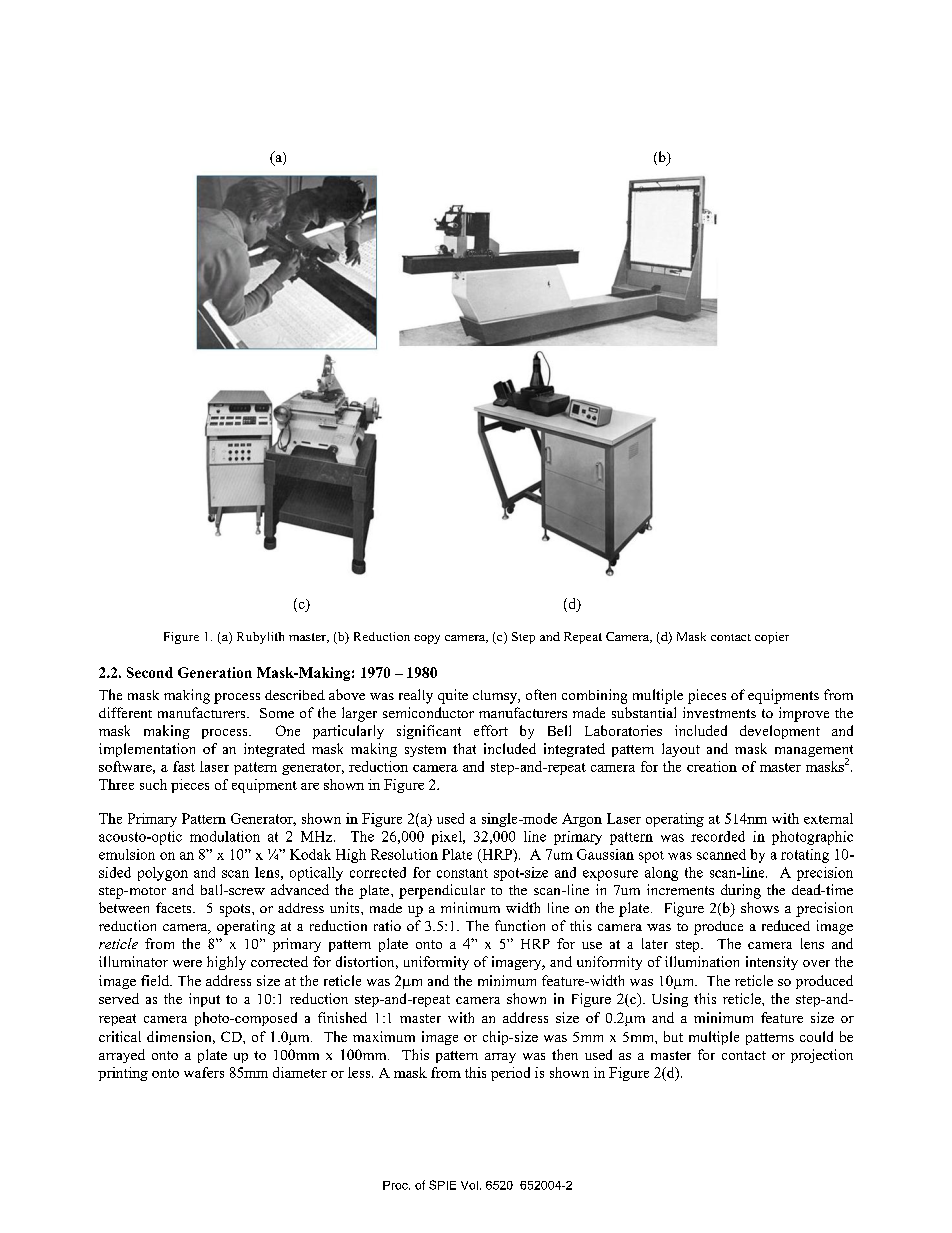 The height and width of the document is (1233, 952). What do you see at coordinates (204, 1000) in the document?
I see `input` at bounding box center [204, 1000].
